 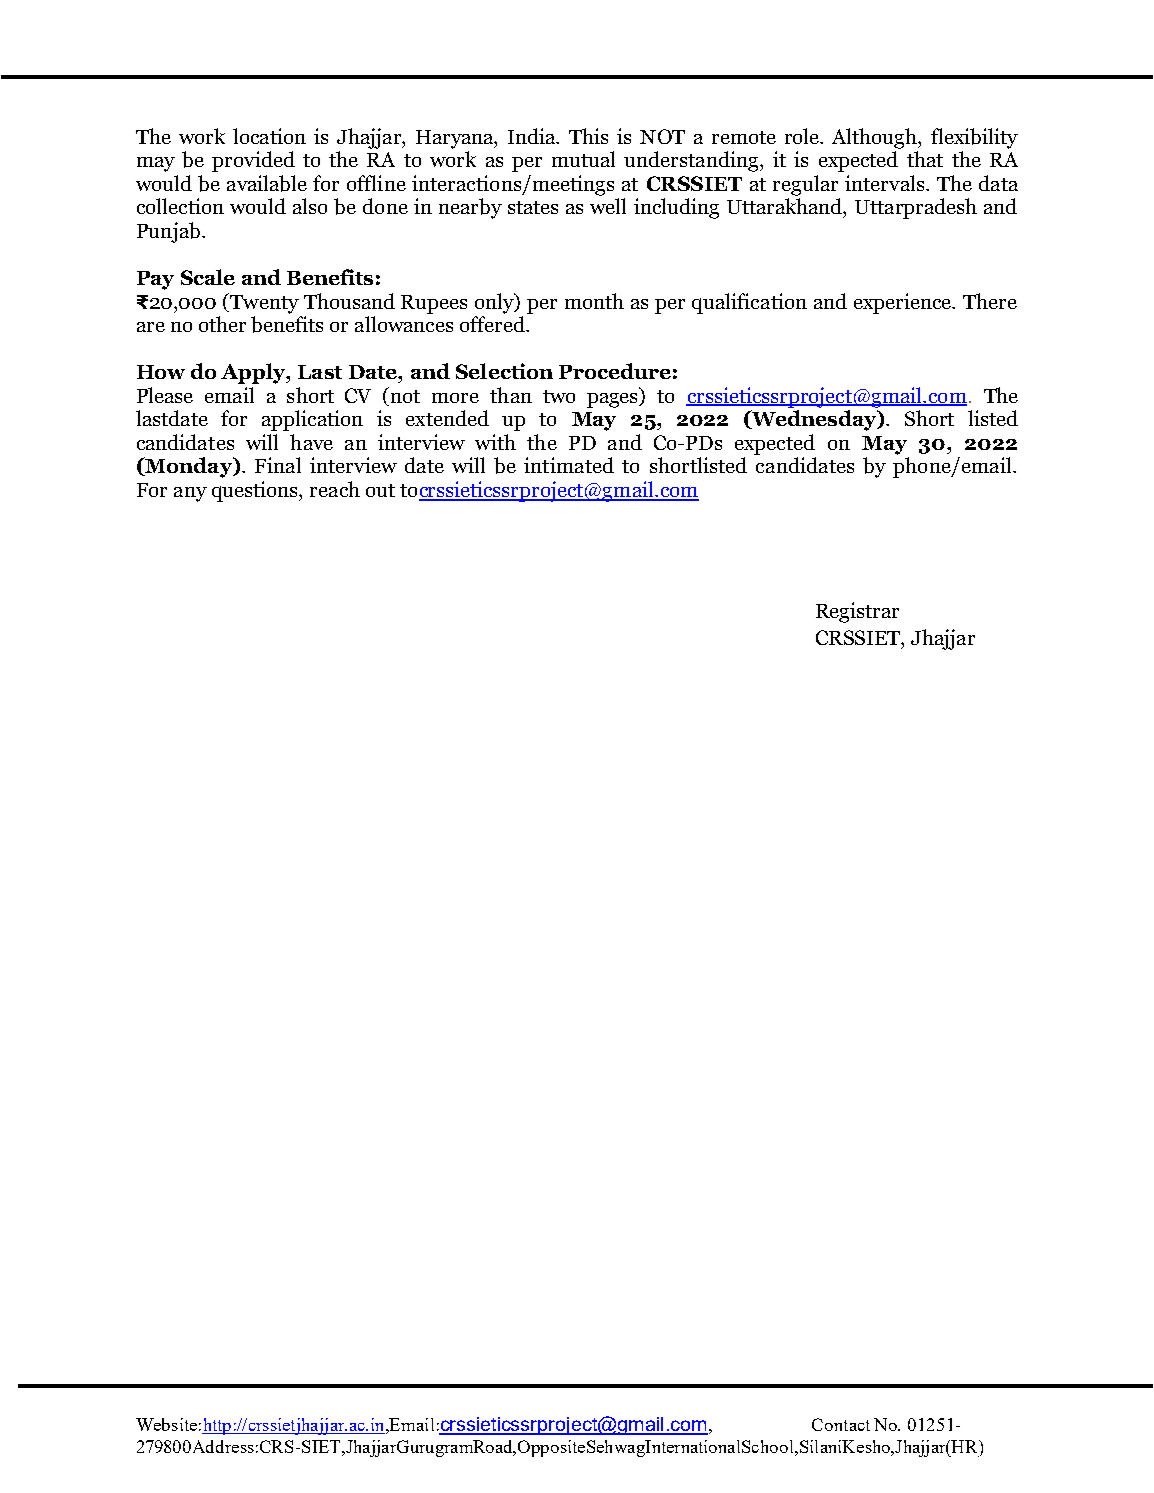 I want to click on intimated, so click(x=569, y=465).
